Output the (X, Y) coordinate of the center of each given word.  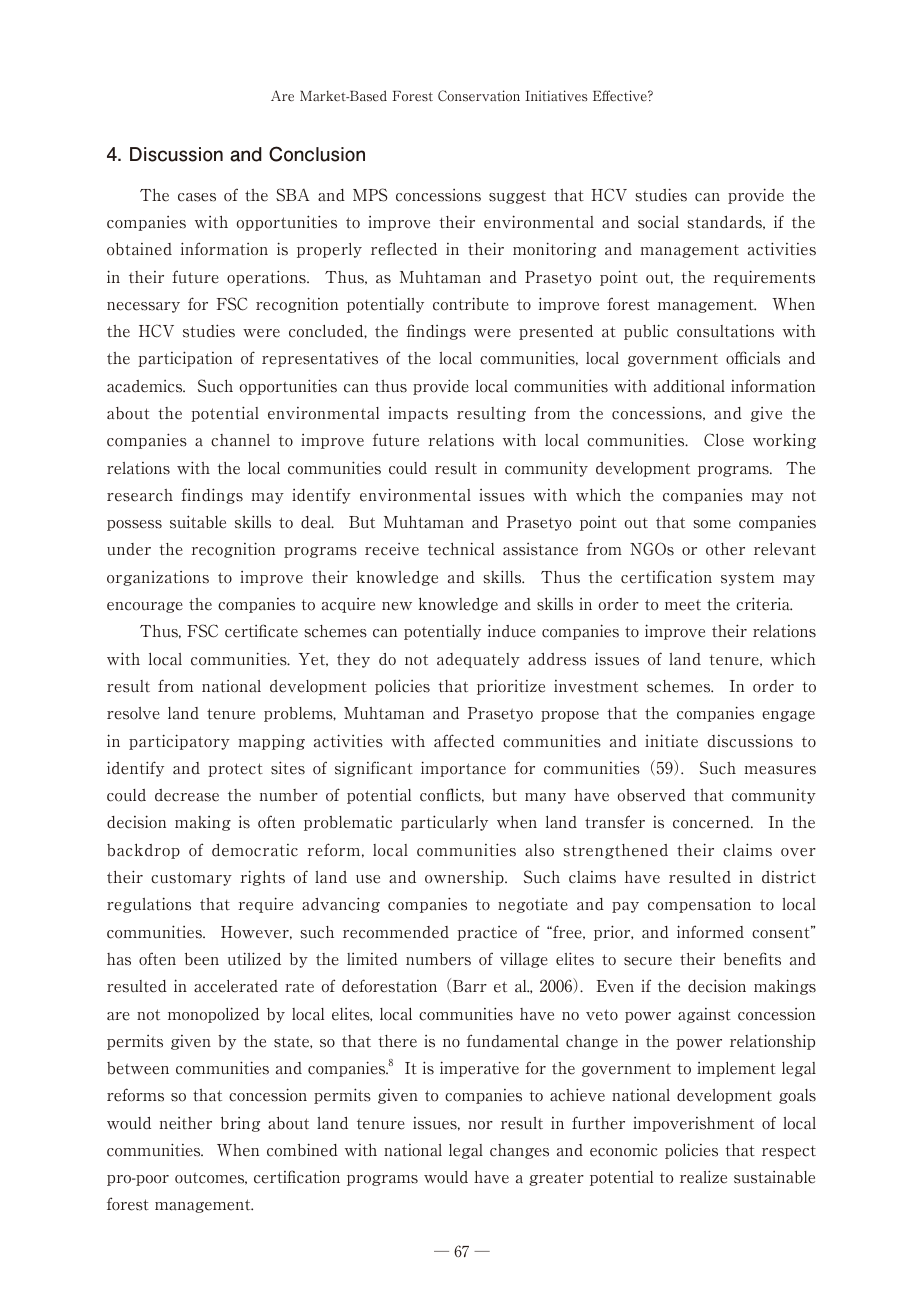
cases (197, 197)
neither (186, 1123)
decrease (187, 795)
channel (240, 440)
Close (724, 440)
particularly (444, 823)
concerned (712, 822)
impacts (418, 414)
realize (703, 1177)
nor (480, 1125)
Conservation (479, 95)
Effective (621, 96)
